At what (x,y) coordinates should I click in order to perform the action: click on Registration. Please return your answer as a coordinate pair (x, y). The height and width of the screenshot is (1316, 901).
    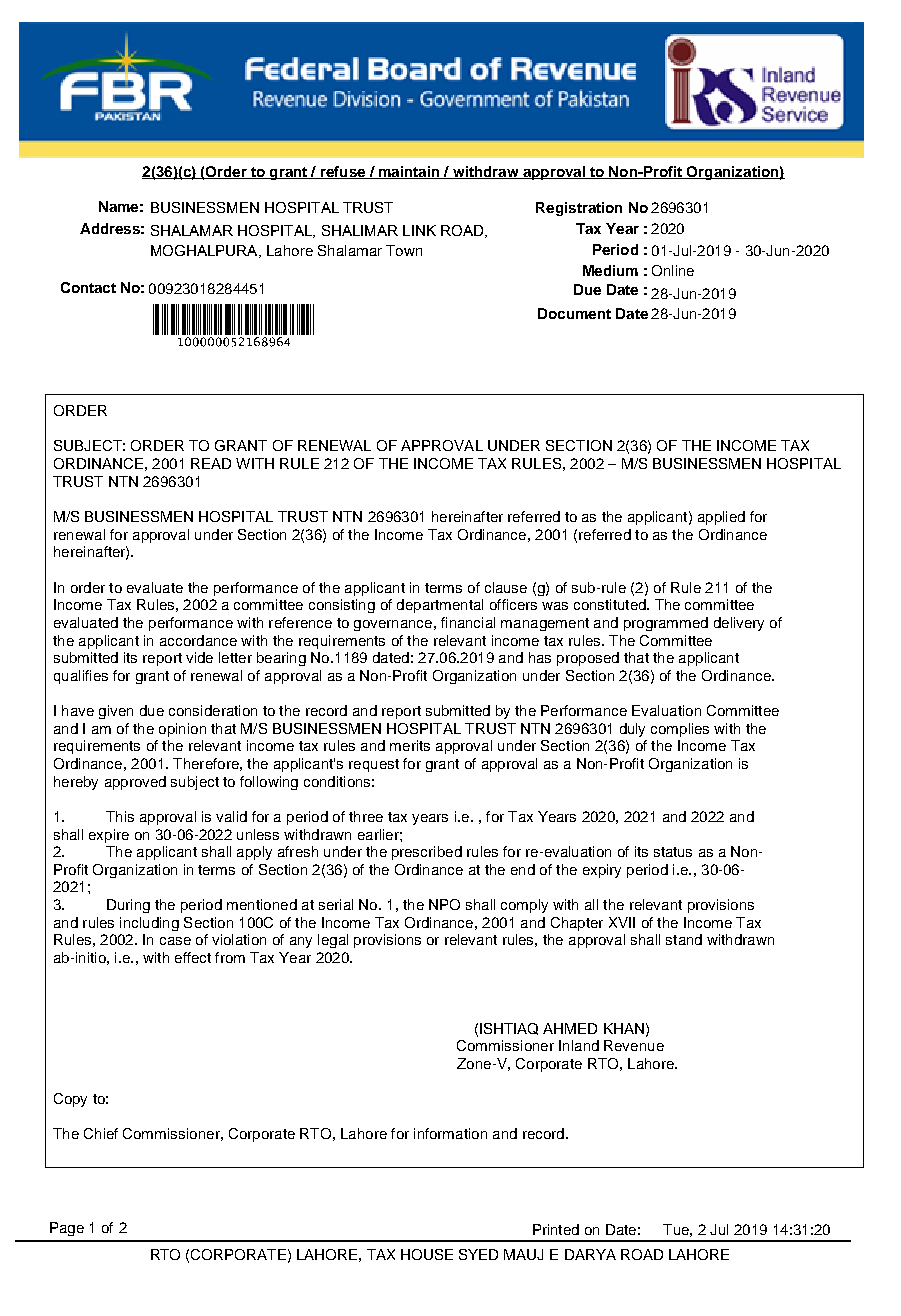
    Looking at the image, I should click on (579, 209).
